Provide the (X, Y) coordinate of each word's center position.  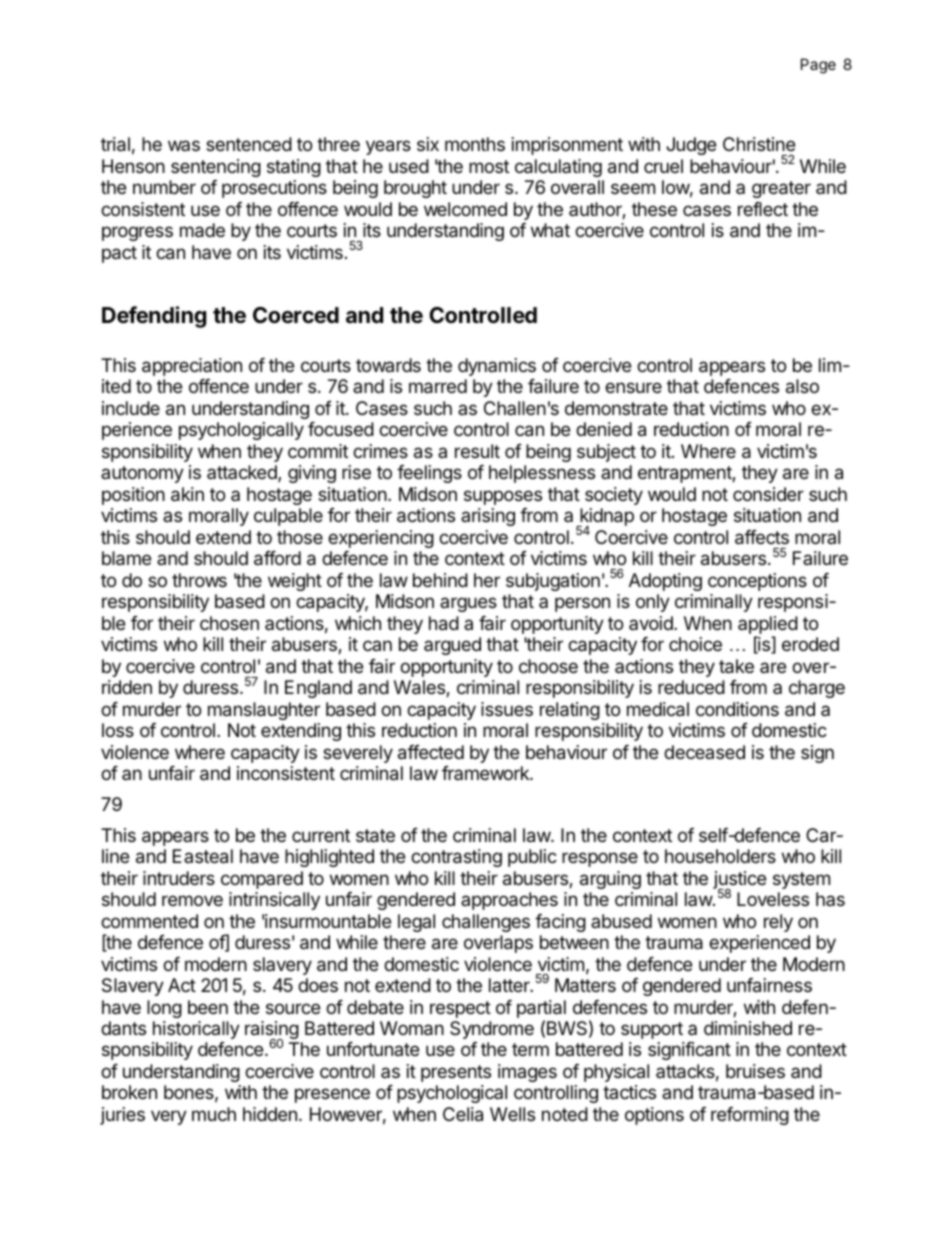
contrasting (456, 858)
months (475, 144)
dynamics (497, 367)
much (214, 1114)
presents (456, 1073)
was (184, 145)
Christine (759, 144)
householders (720, 856)
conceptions (757, 582)
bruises (755, 1071)
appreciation (192, 367)
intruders (179, 878)
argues (468, 604)
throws (199, 580)
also (802, 386)
